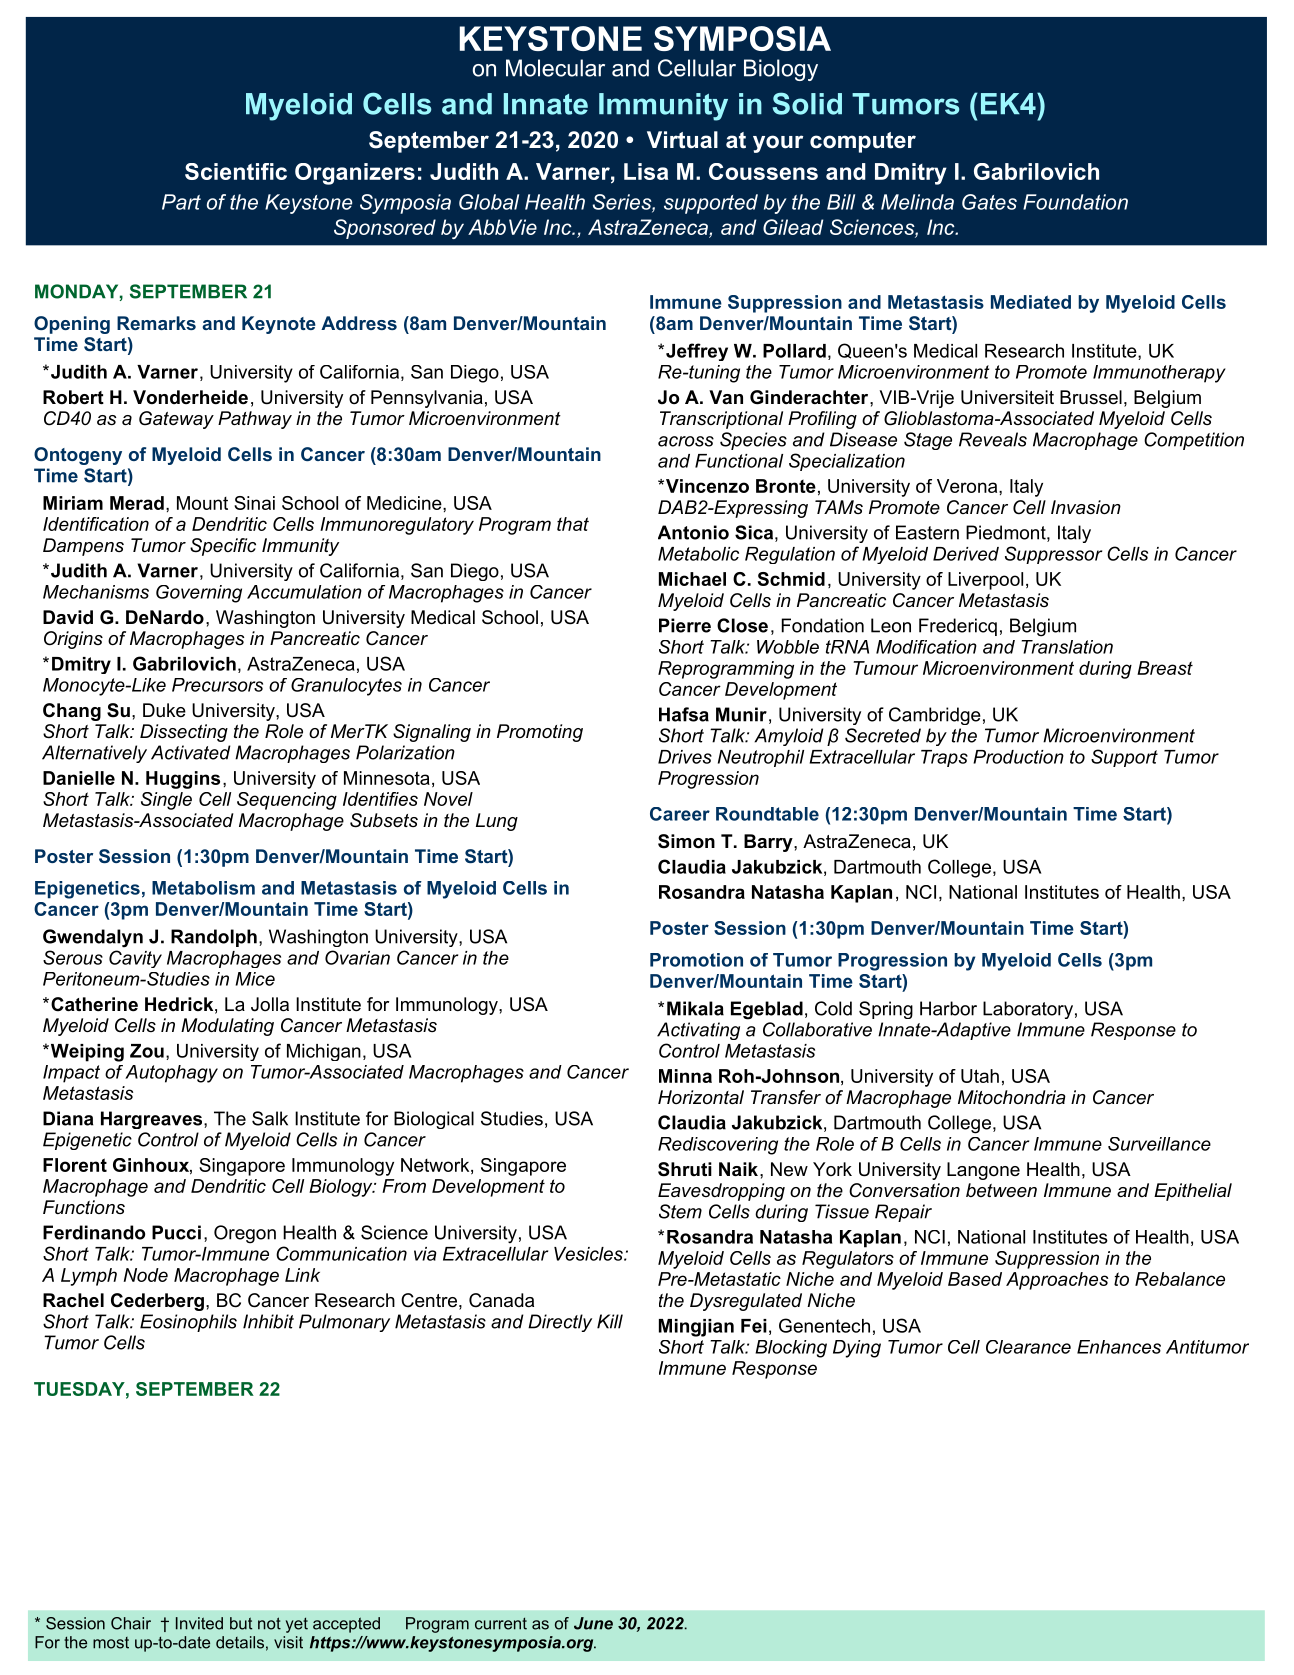  What do you see at coordinates (1067, 647) in the screenshot?
I see `Translation` at bounding box center [1067, 647].
